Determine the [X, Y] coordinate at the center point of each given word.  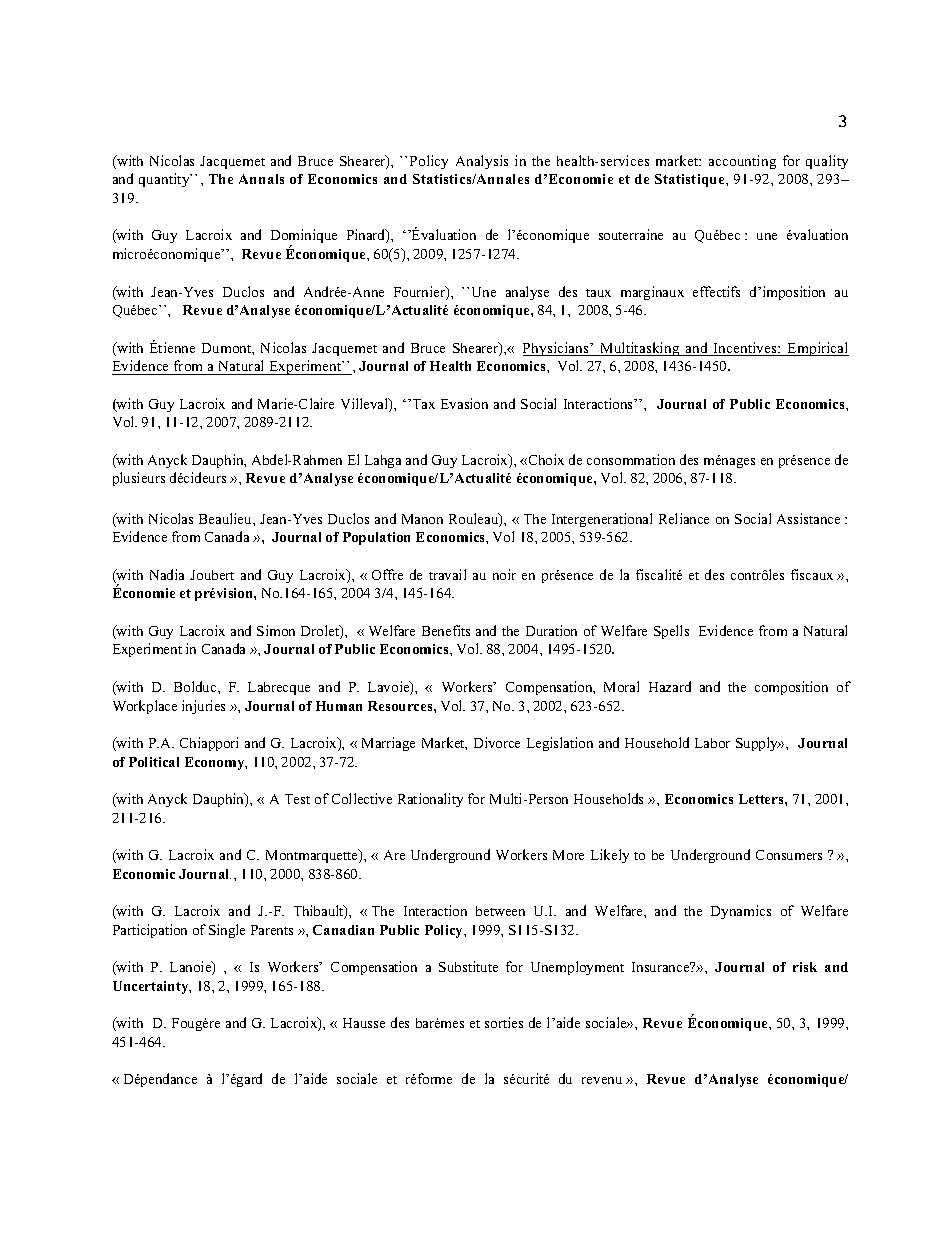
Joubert [212, 575]
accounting [742, 162]
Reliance [684, 518]
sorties [504, 1022]
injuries [203, 707]
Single [227, 931]
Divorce [497, 742]
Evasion [464, 403]
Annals [261, 179]
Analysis [482, 162]
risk [805, 967]
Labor [712, 743]
